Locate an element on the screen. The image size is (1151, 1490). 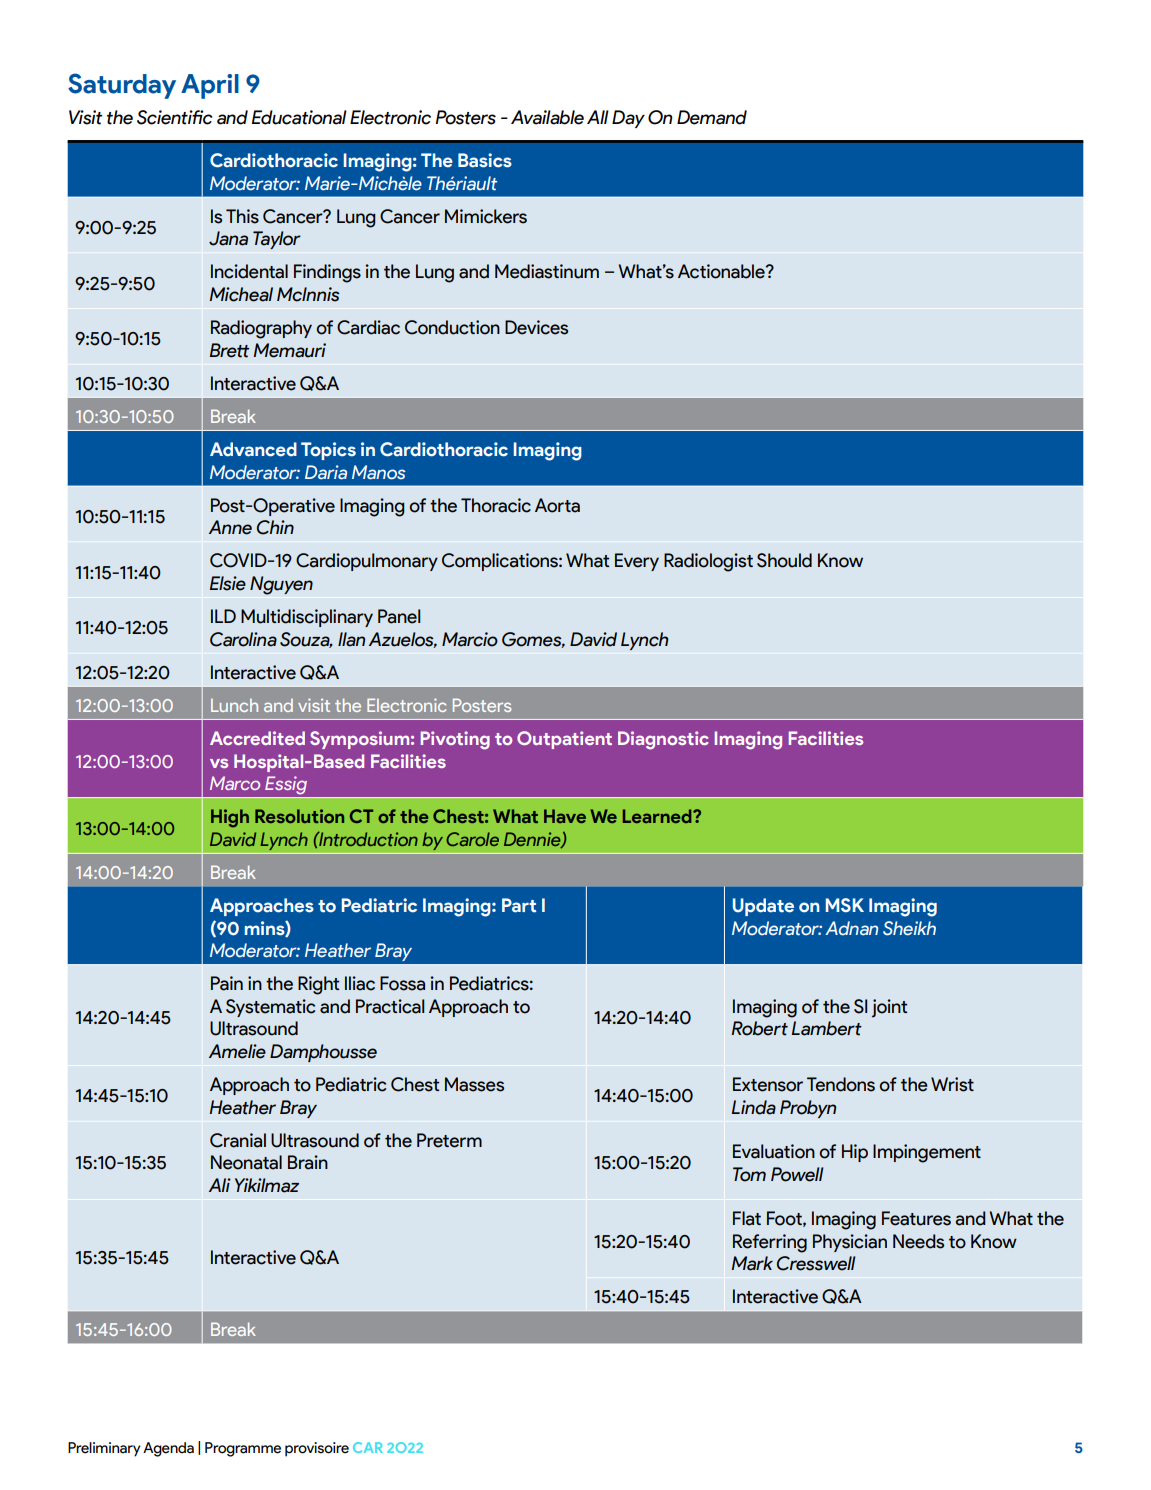
Programme is located at coordinates (243, 1449).
